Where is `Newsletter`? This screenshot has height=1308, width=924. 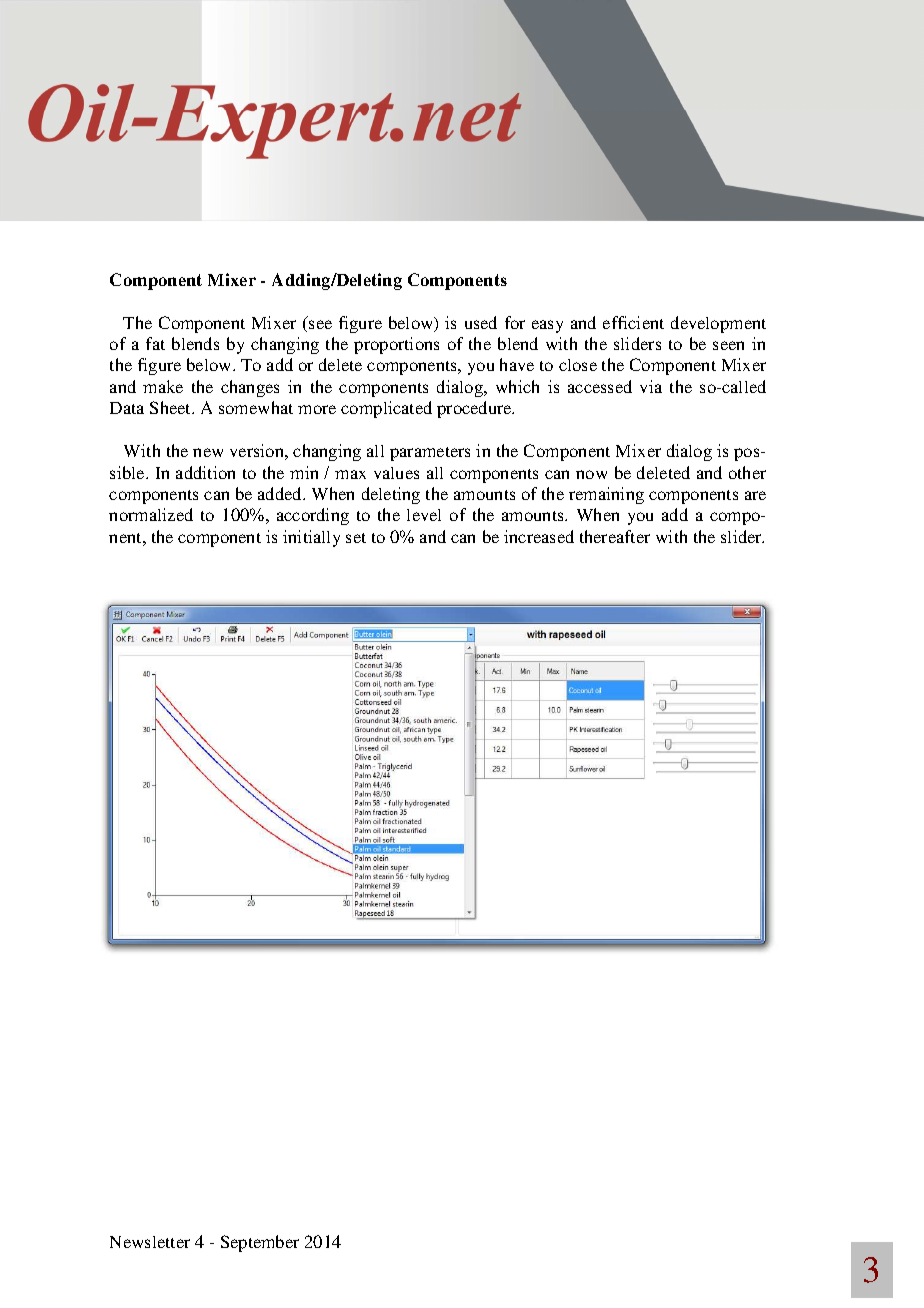
Newsletter is located at coordinates (150, 1242).
